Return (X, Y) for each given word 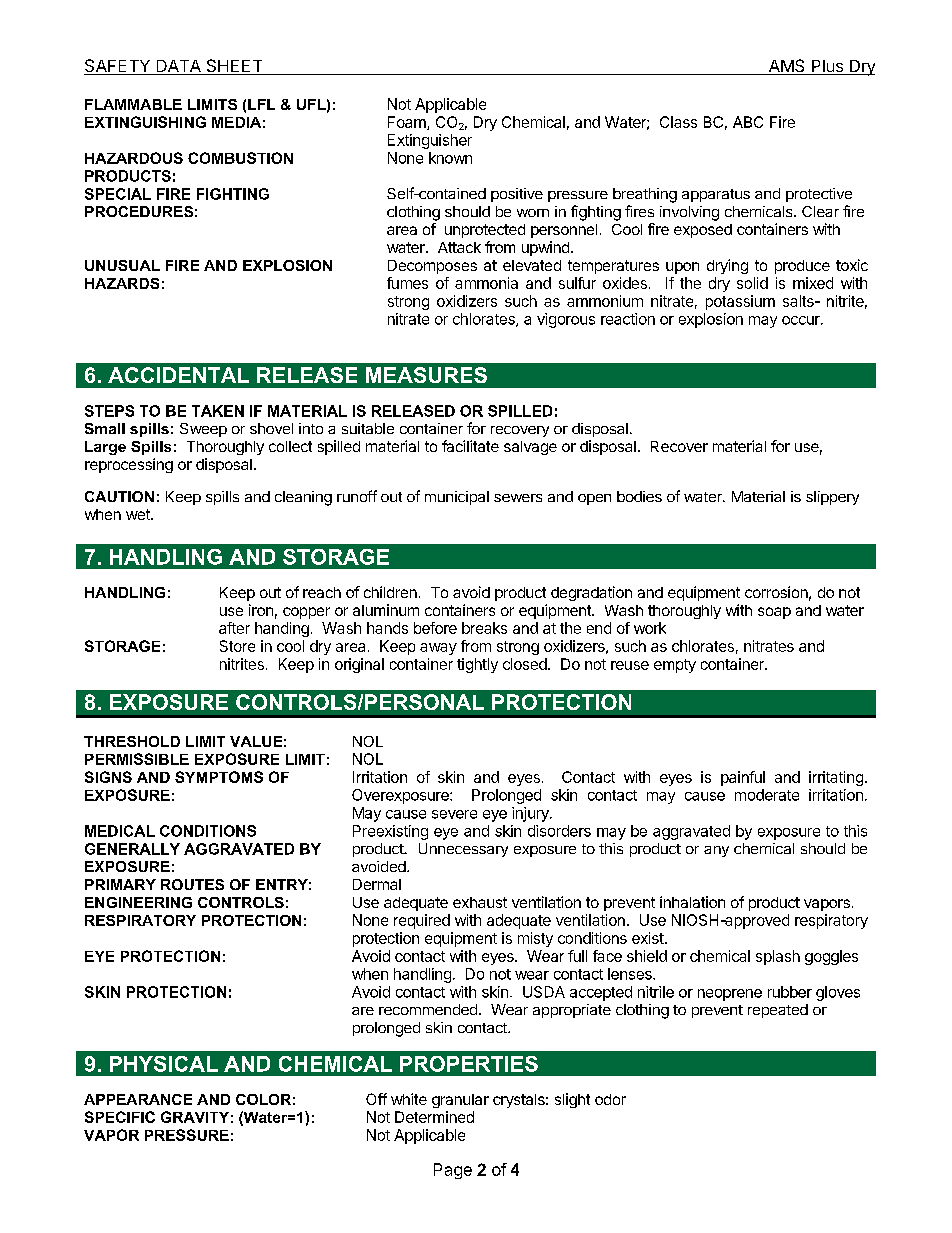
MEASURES (426, 375)
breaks (484, 628)
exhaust (480, 902)
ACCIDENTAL (178, 375)
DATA (179, 66)
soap (774, 613)
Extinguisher (430, 141)
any (716, 851)
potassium (740, 302)
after (234, 628)
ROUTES (192, 884)
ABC (748, 122)
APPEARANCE (138, 1099)
